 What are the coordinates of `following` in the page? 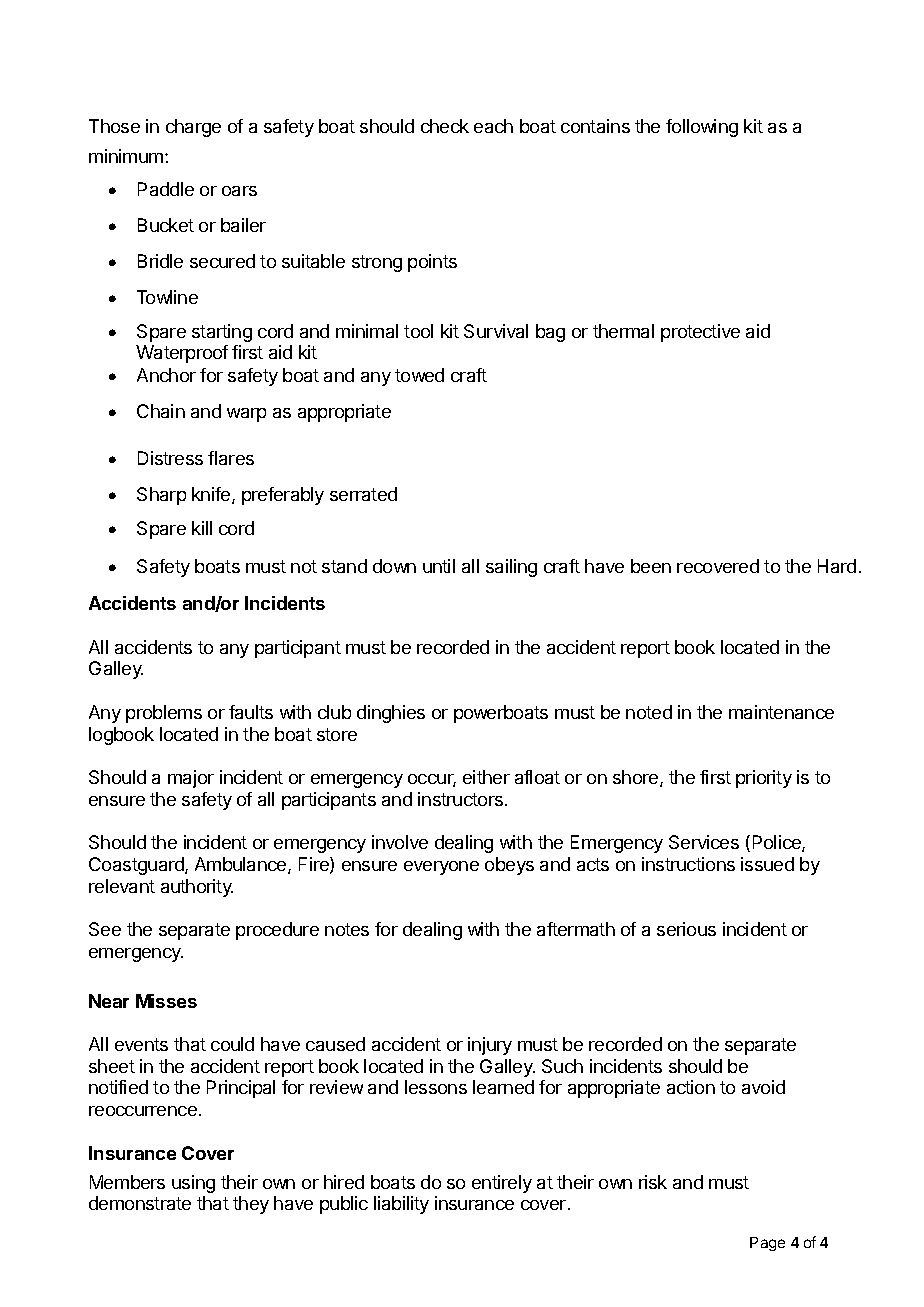 It's located at (702, 128).
